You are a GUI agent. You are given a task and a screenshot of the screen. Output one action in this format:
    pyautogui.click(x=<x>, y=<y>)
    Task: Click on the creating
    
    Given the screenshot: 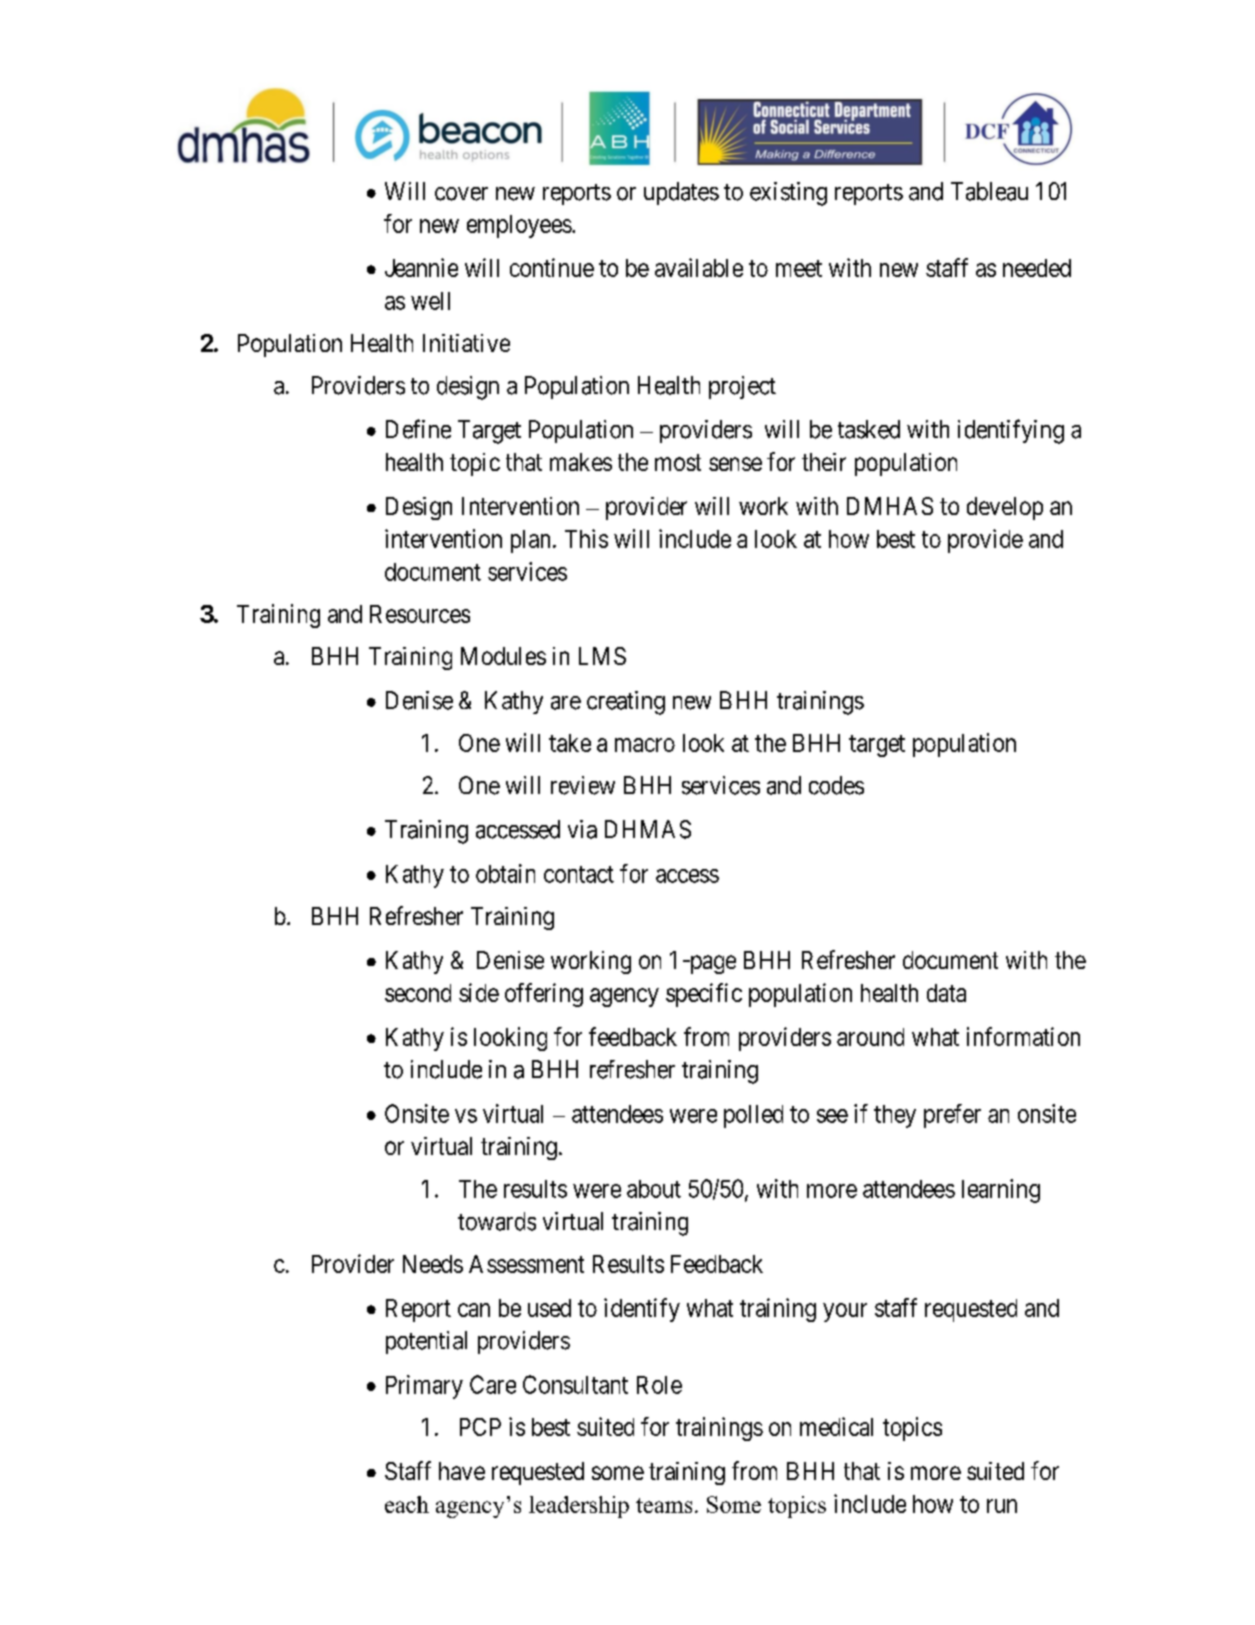 What is the action you would take?
    pyautogui.click(x=626, y=703)
